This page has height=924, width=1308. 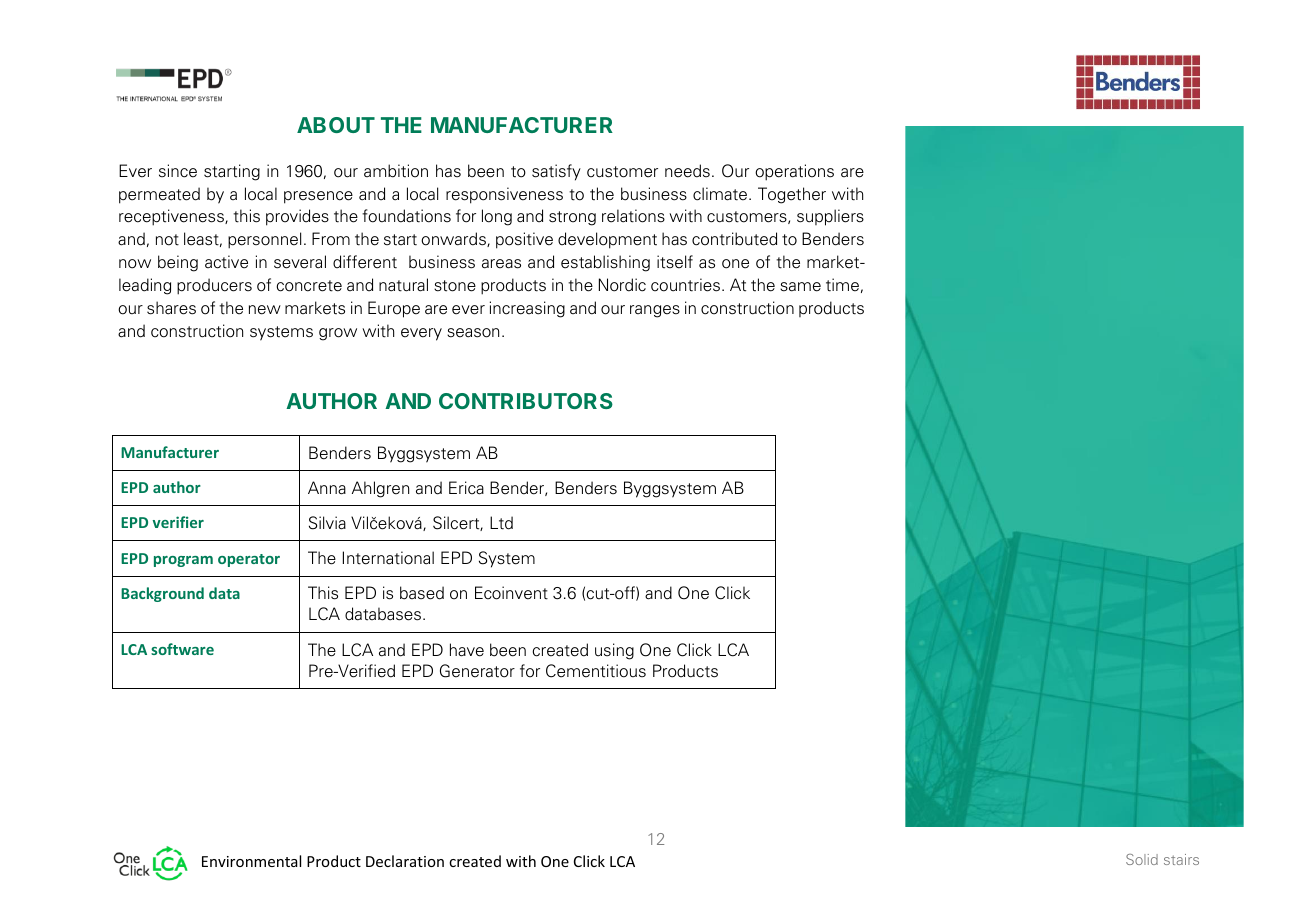 What do you see at coordinates (794, 172) in the page?
I see `operations` at bounding box center [794, 172].
